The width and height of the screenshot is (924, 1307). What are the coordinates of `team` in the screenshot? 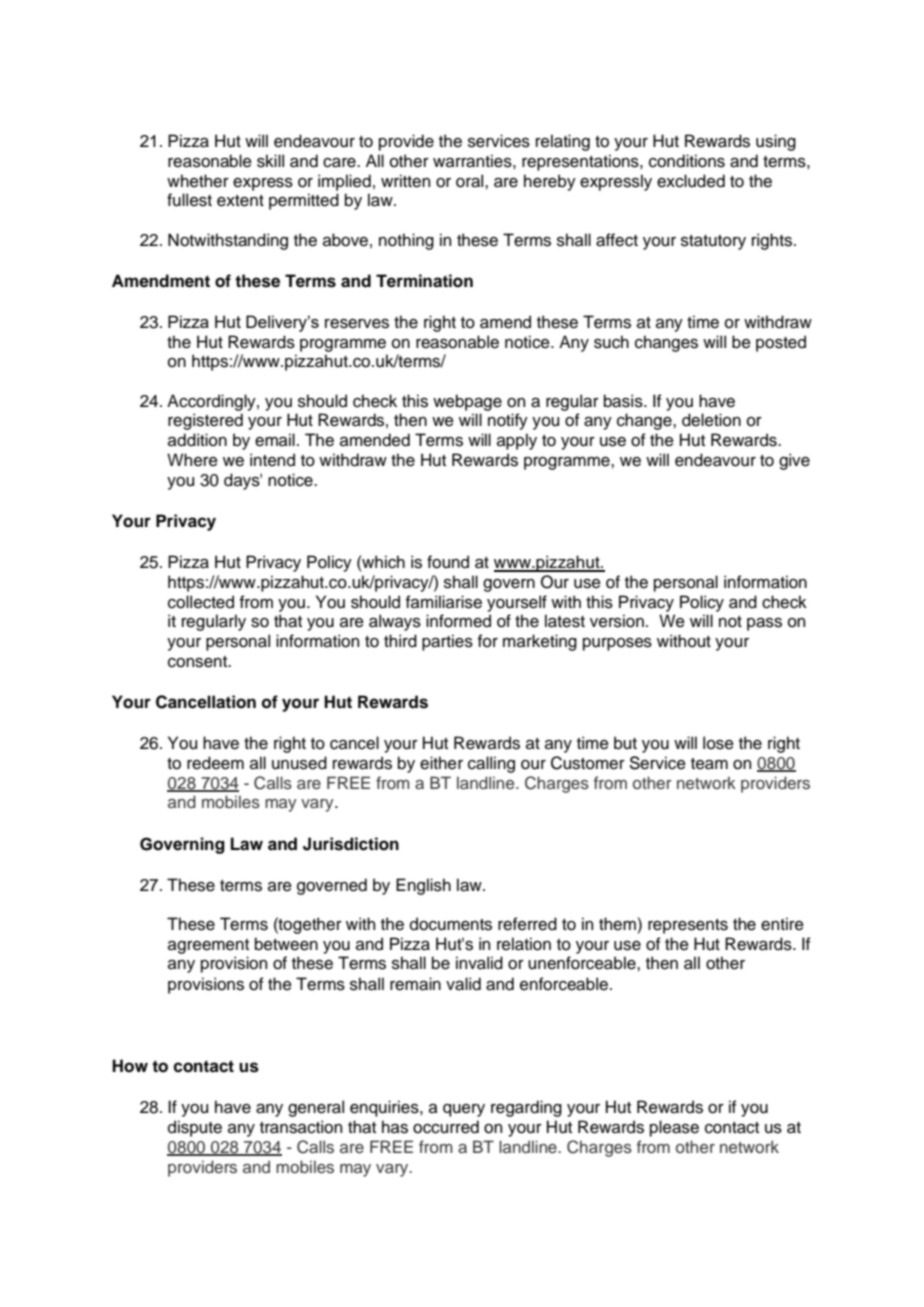 It's located at (709, 764).
